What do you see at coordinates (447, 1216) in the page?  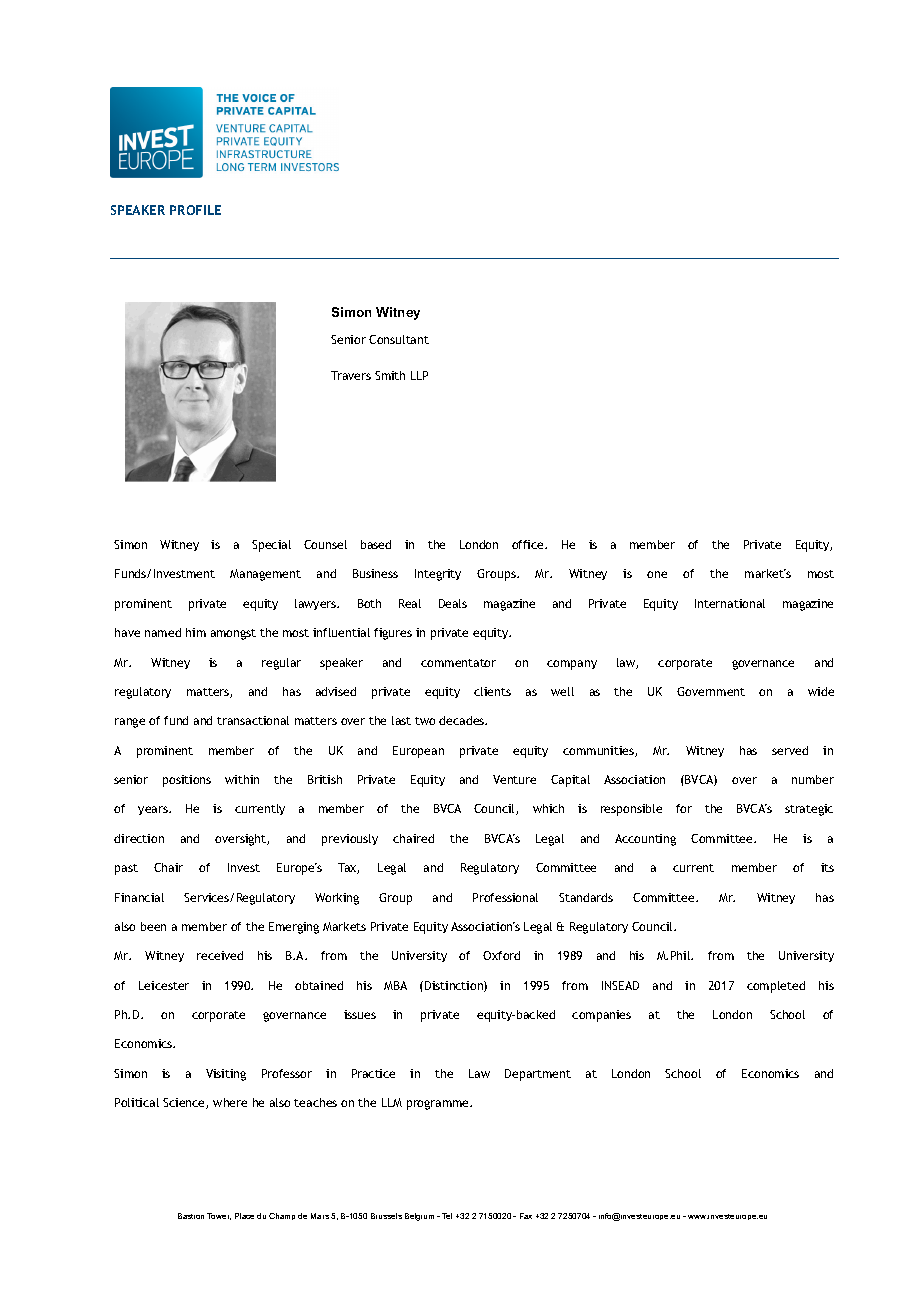 I see `Tel` at bounding box center [447, 1216].
